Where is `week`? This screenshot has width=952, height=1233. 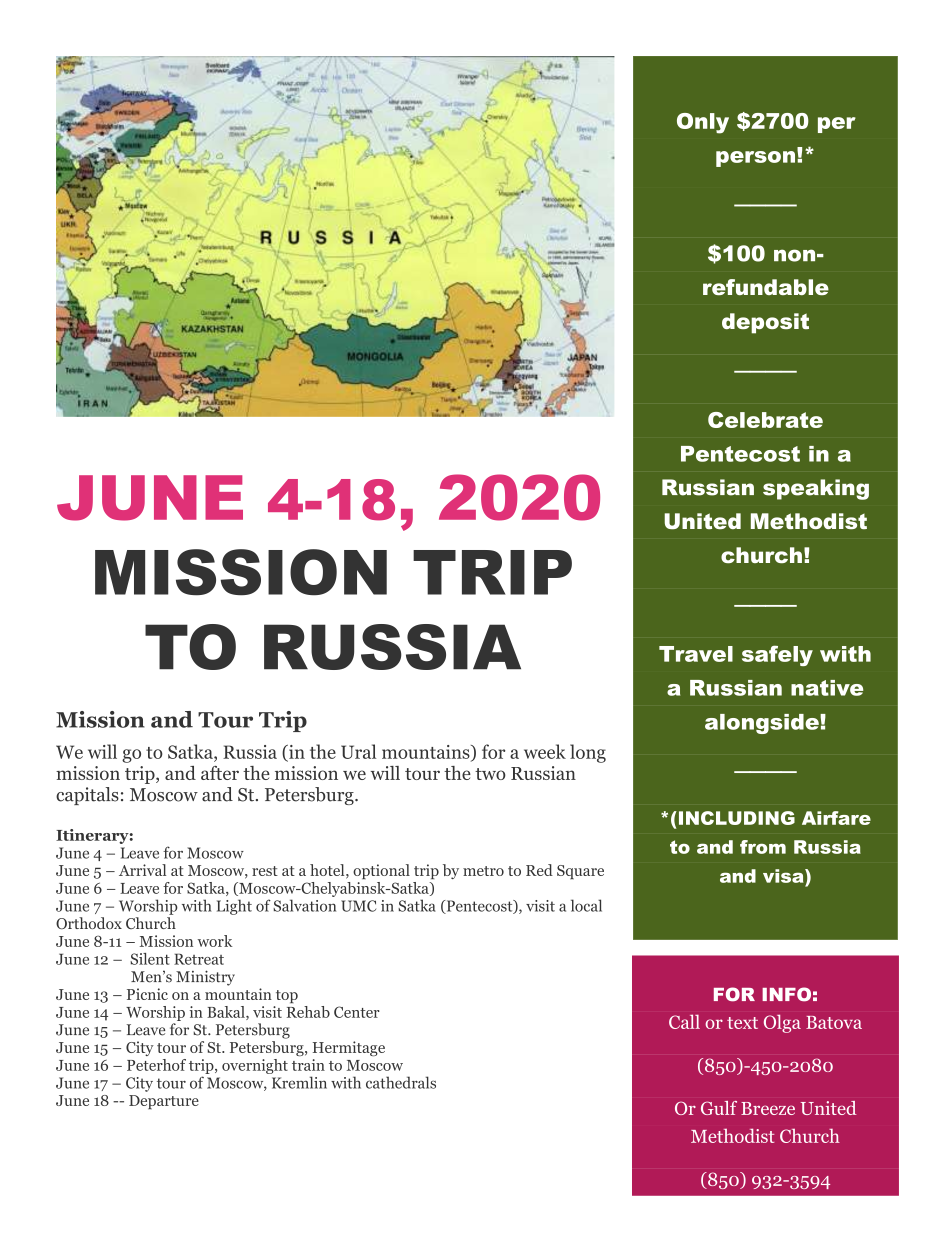
week is located at coordinates (545, 751).
